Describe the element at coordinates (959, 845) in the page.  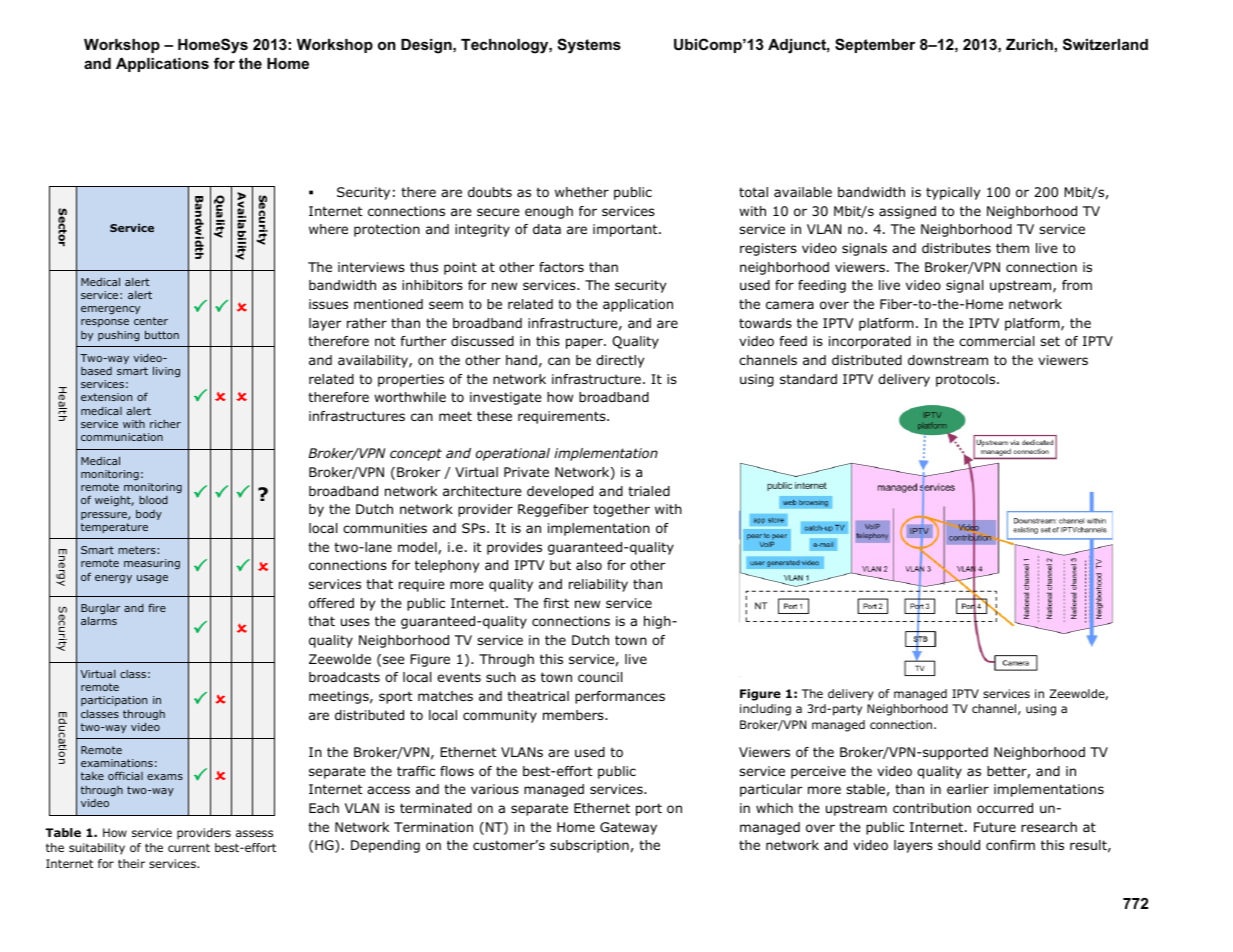
I see `should` at that location.
